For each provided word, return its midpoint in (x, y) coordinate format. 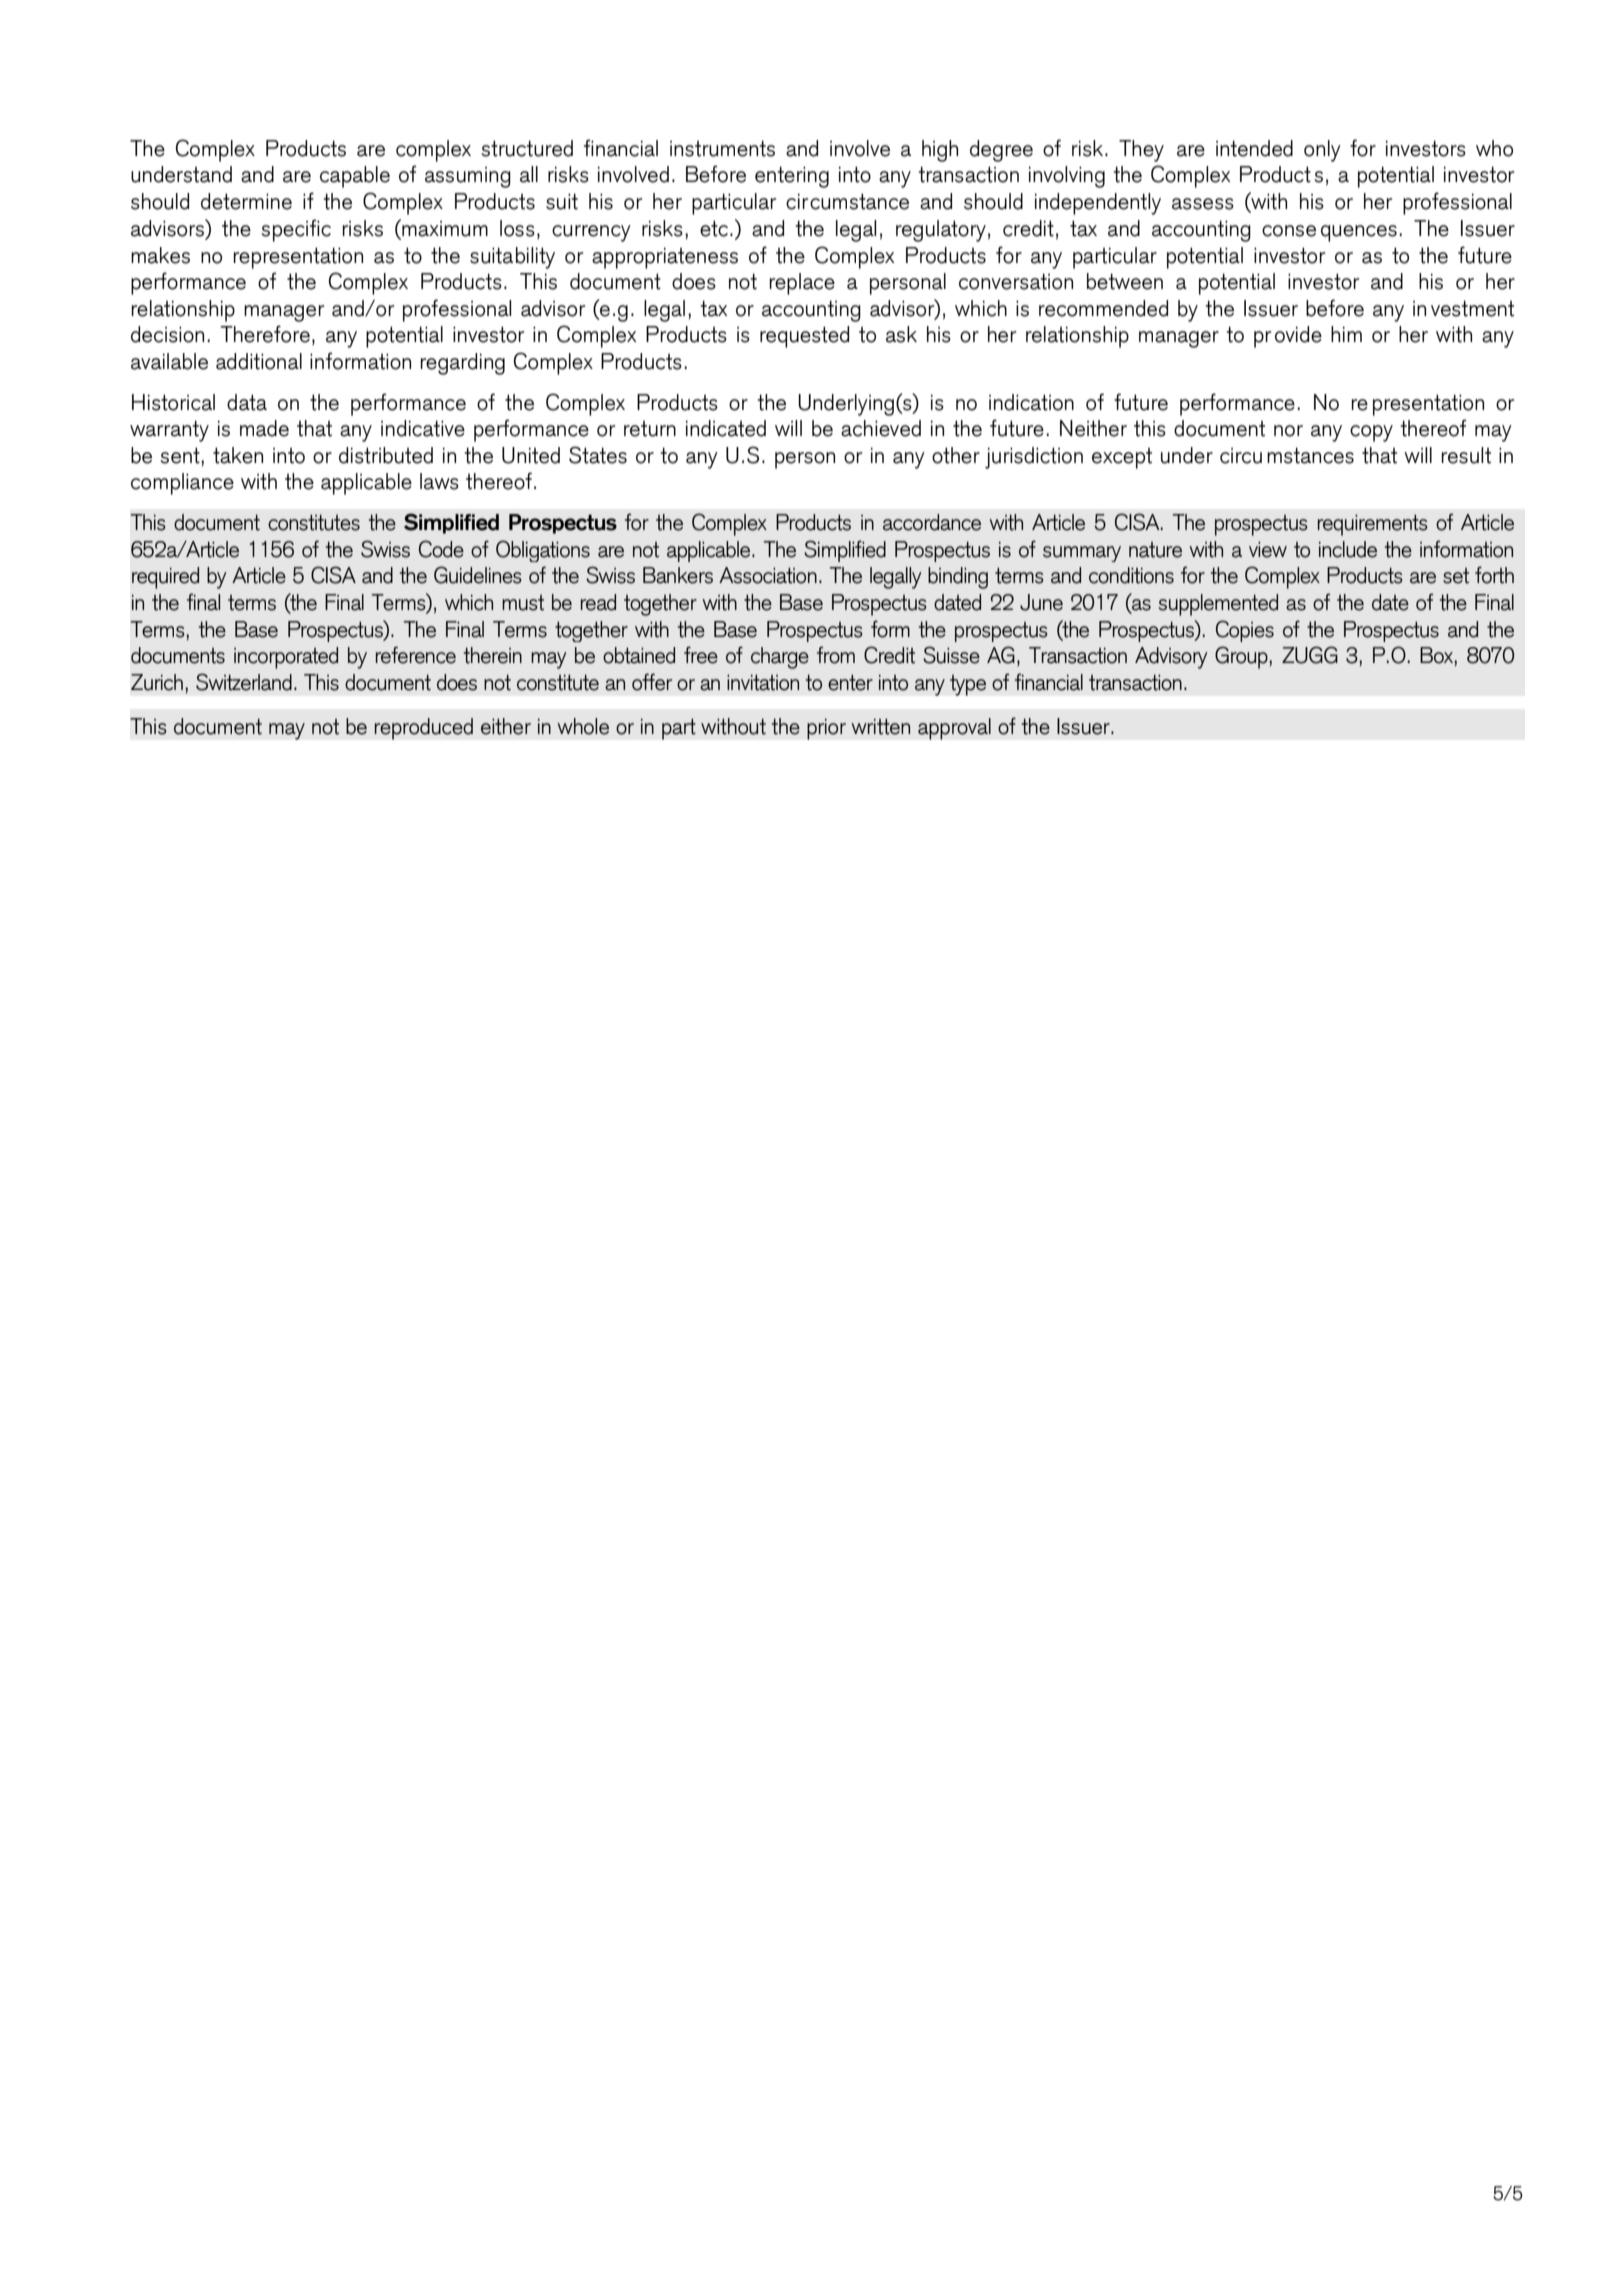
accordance (932, 522)
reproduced (423, 729)
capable (355, 177)
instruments (722, 148)
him (1346, 334)
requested (804, 337)
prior (826, 729)
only (1322, 151)
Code (441, 549)
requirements (1373, 525)
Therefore (265, 334)
